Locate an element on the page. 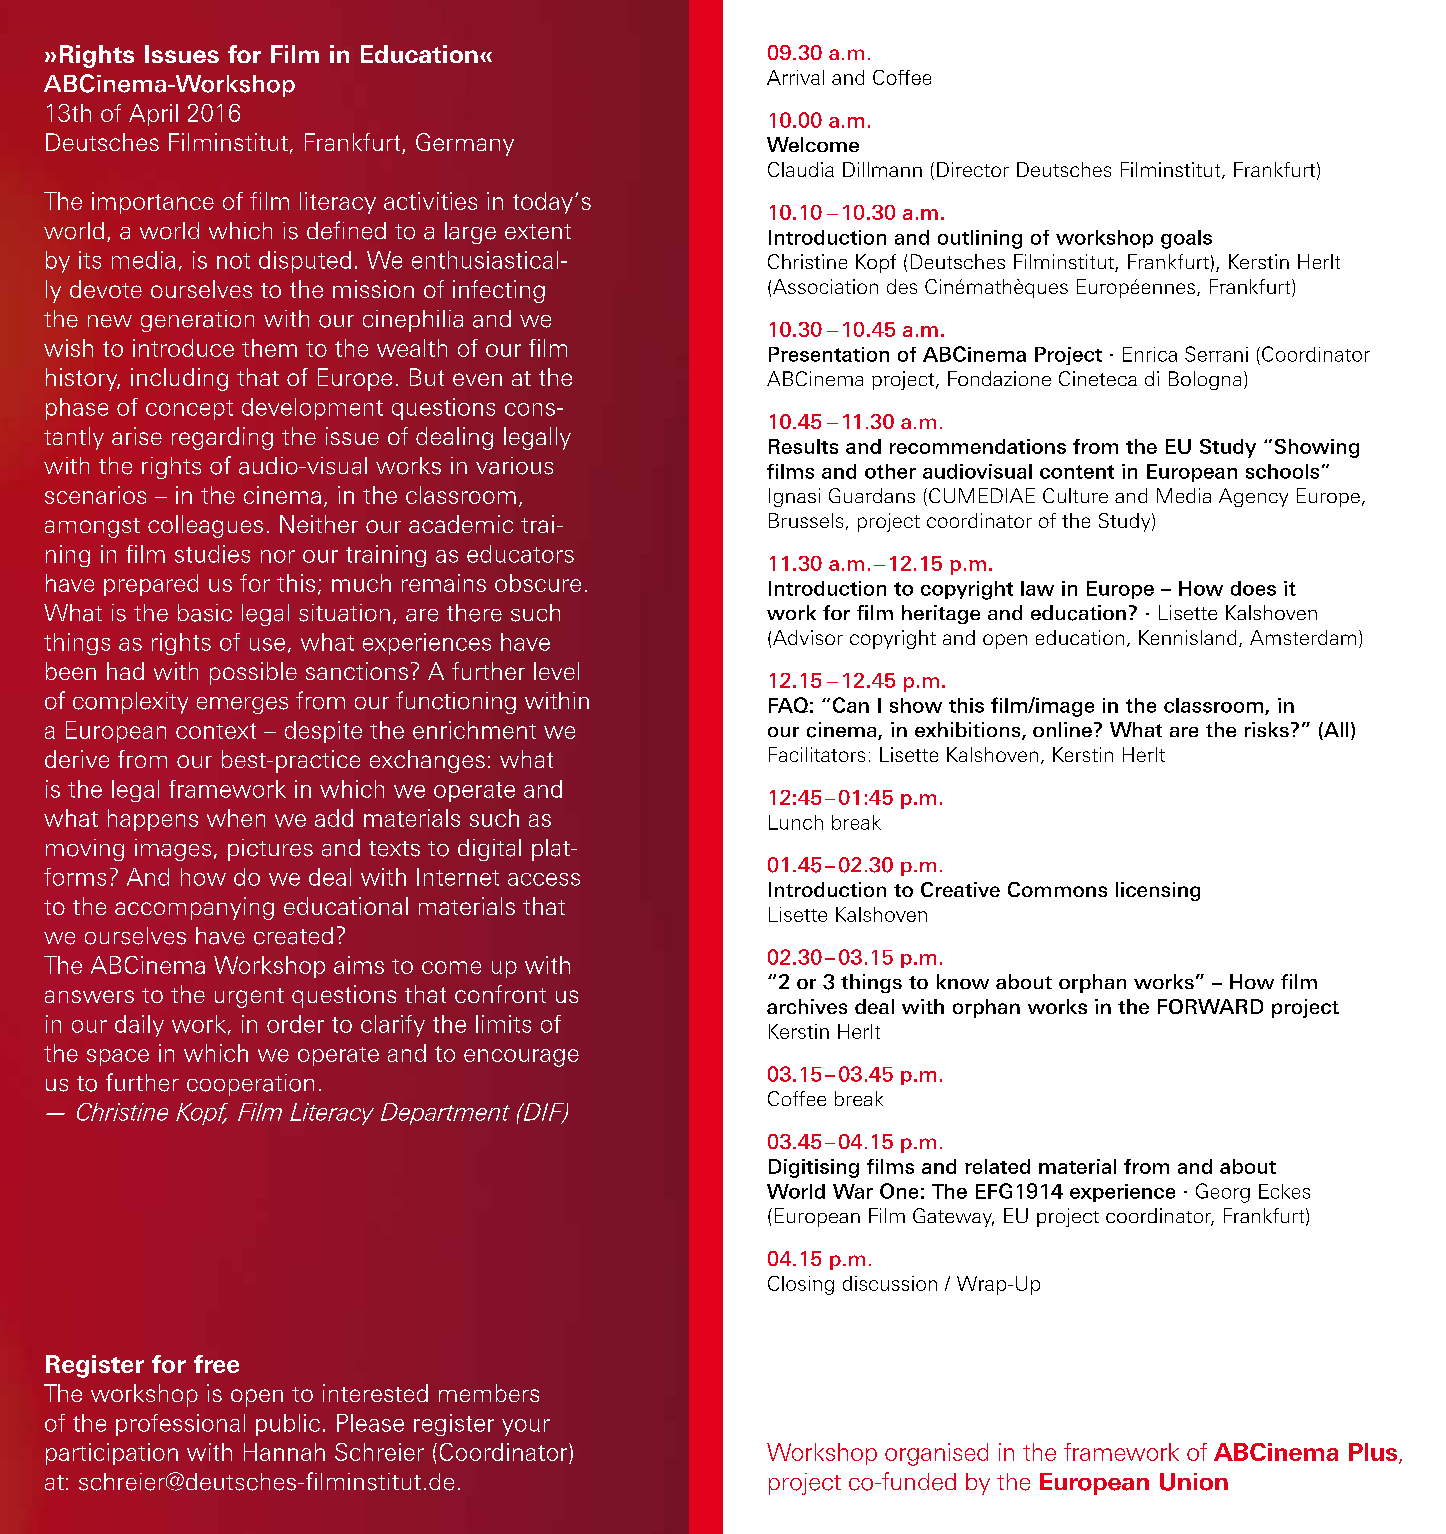 The image size is (1446, 1534). when is located at coordinates (236, 818).
